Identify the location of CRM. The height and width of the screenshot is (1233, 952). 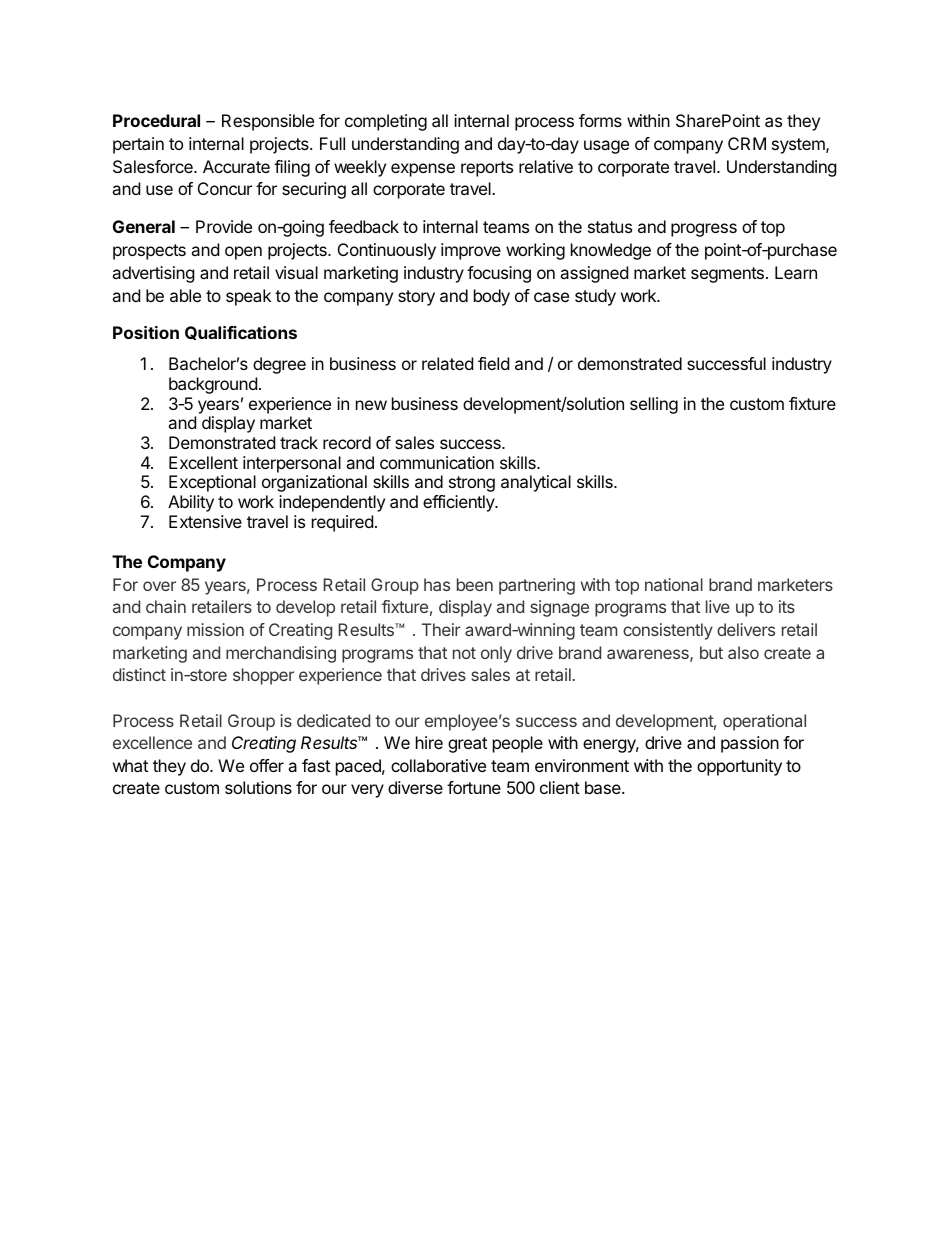
(747, 143).
